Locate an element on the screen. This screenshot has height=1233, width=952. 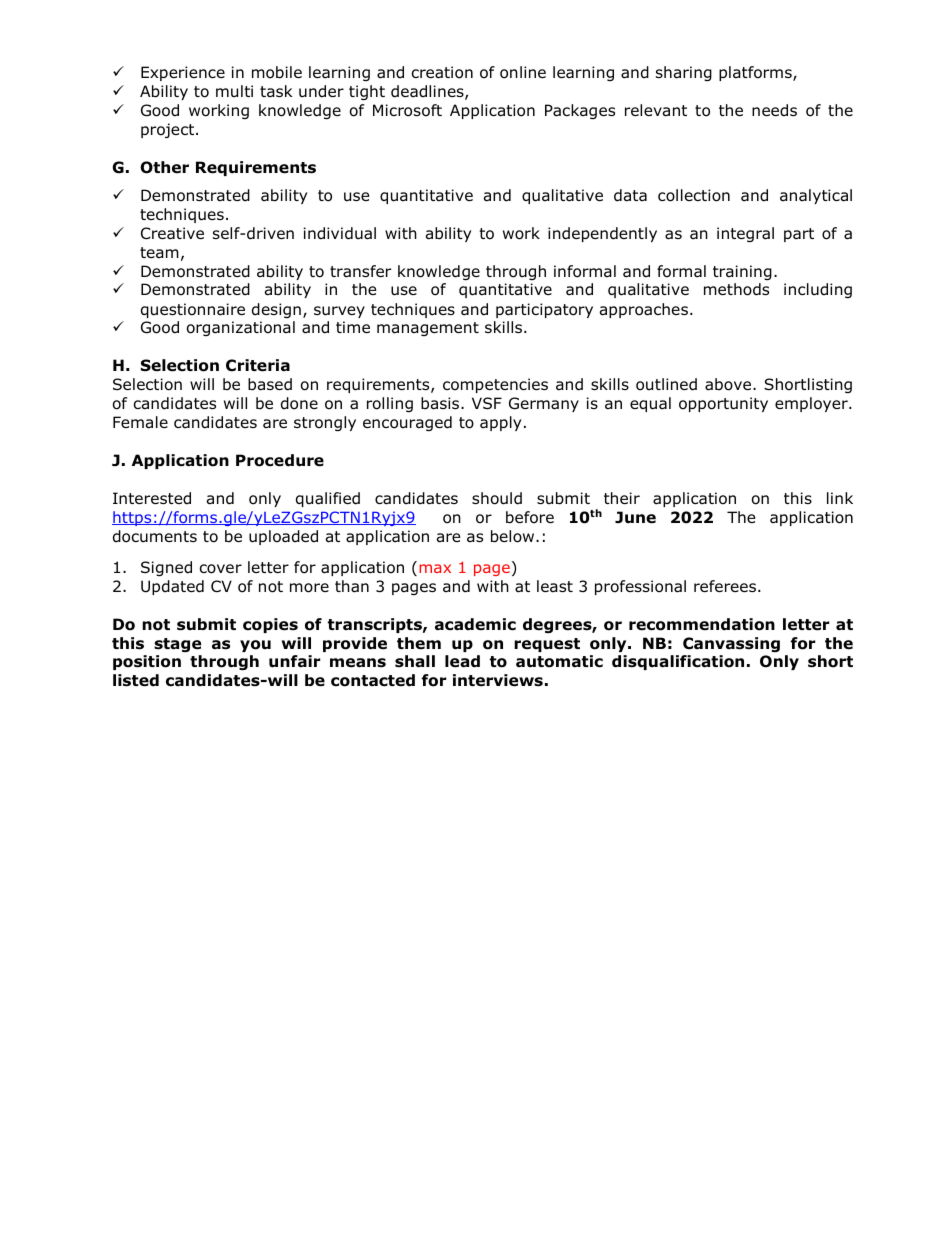
needs is located at coordinates (774, 110).
